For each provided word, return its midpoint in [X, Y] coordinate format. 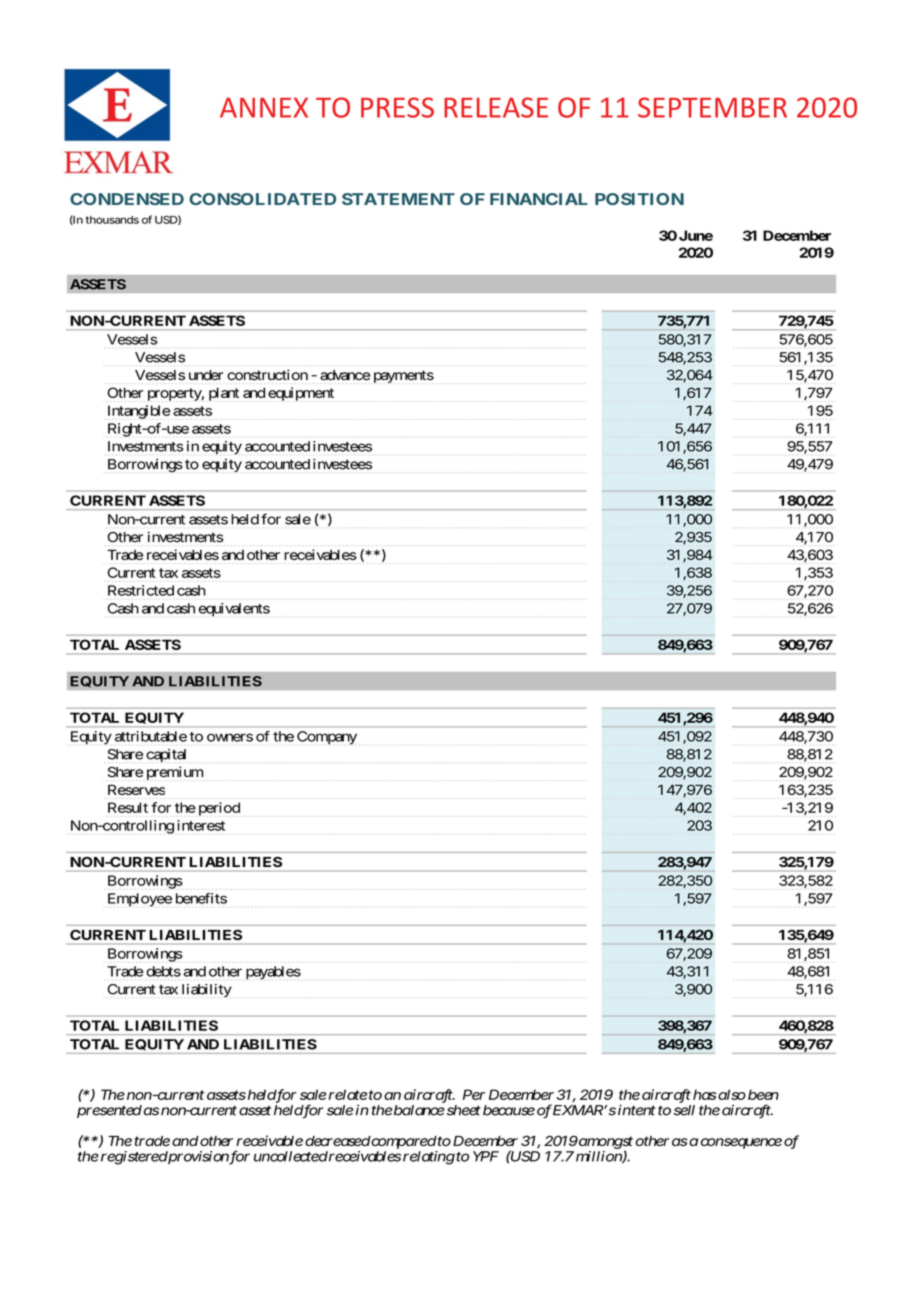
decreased [338, 1141]
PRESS [397, 107]
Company [327, 738]
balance [418, 1110]
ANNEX [264, 107]
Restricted [141, 590]
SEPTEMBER [712, 107]
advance [345, 375]
